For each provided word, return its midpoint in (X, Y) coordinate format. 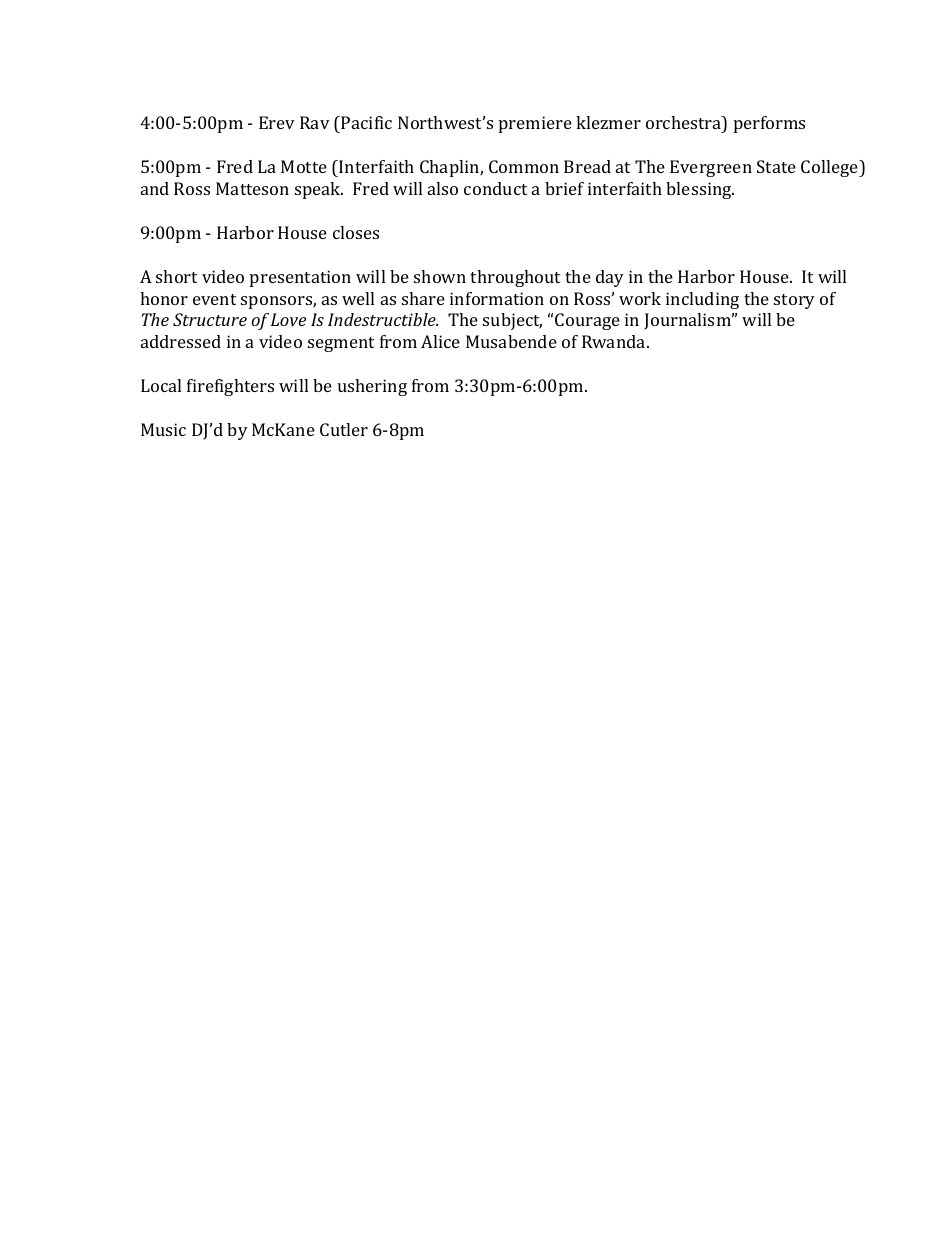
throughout (515, 278)
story (794, 301)
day (610, 278)
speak (319, 190)
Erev (277, 122)
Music (163, 429)
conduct (495, 188)
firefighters (230, 387)
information (497, 298)
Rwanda (615, 341)
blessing (700, 190)
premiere (535, 124)
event (214, 299)
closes (356, 232)
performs (769, 124)
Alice (440, 341)
